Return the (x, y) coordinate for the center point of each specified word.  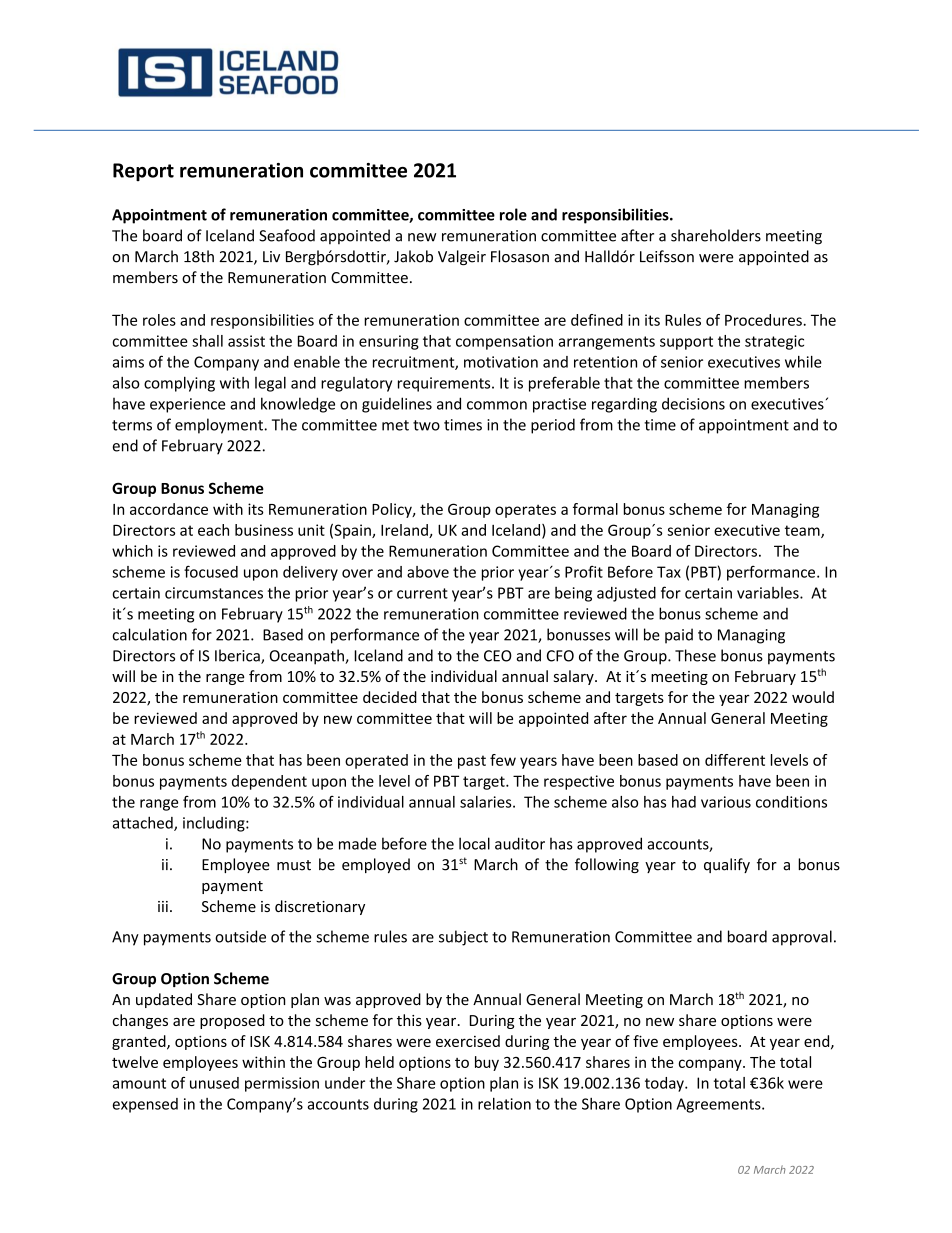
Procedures (764, 320)
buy (487, 1063)
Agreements (720, 1105)
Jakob (413, 256)
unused (214, 1083)
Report (143, 172)
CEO (498, 656)
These (695, 655)
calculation (149, 634)
